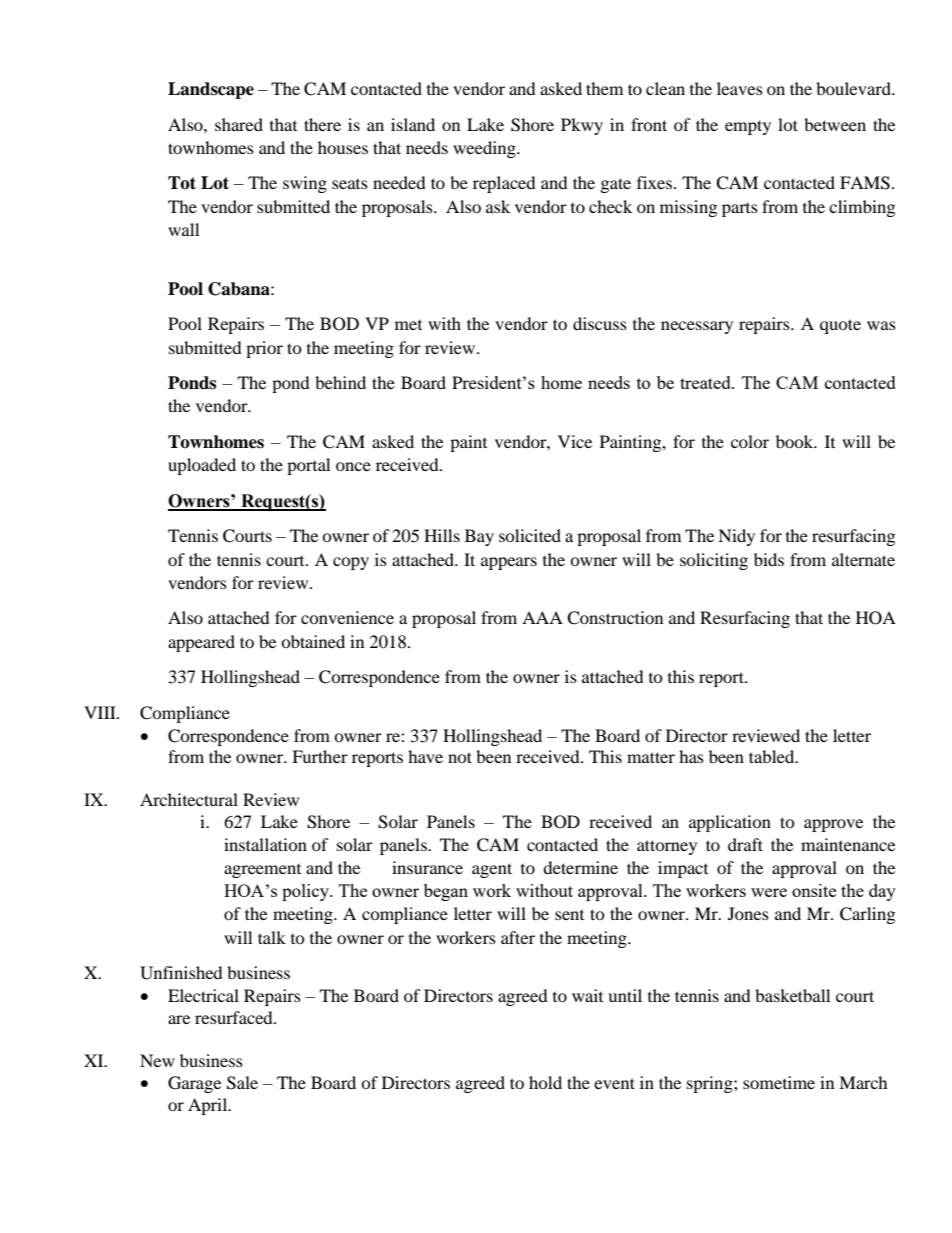 The width and height of the image is (952, 1233). What do you see at coordinates (194, 1084) in the image?
I see `Garage` at bounding box center [194, 1084].
